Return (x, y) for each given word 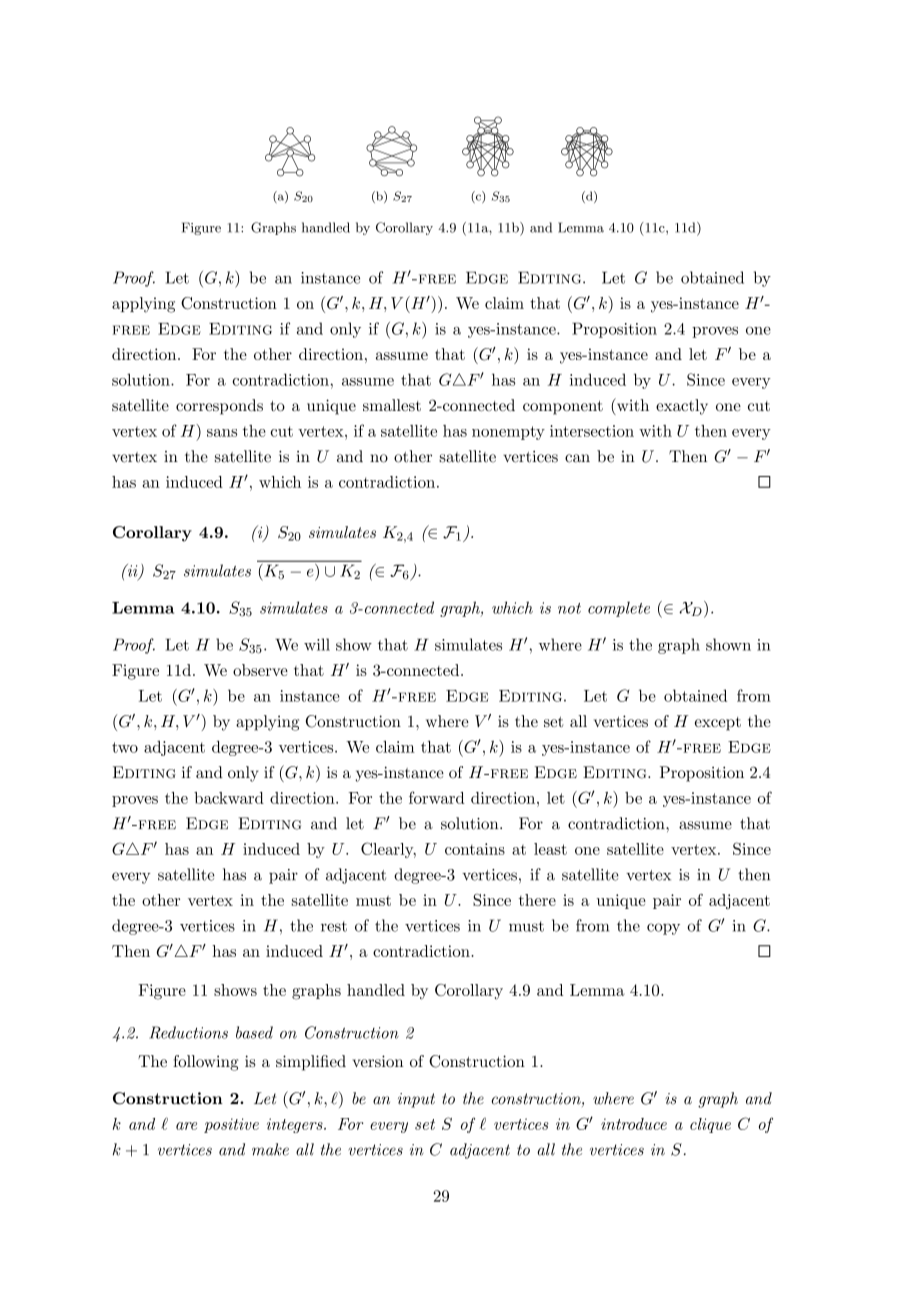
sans (222, 433)
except (718, 724)
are (186, 1126)
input (416, 1100)
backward (229, 798)
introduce (634, 1124)
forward (437, 797)
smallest (392, 405)
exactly (682, 407)
